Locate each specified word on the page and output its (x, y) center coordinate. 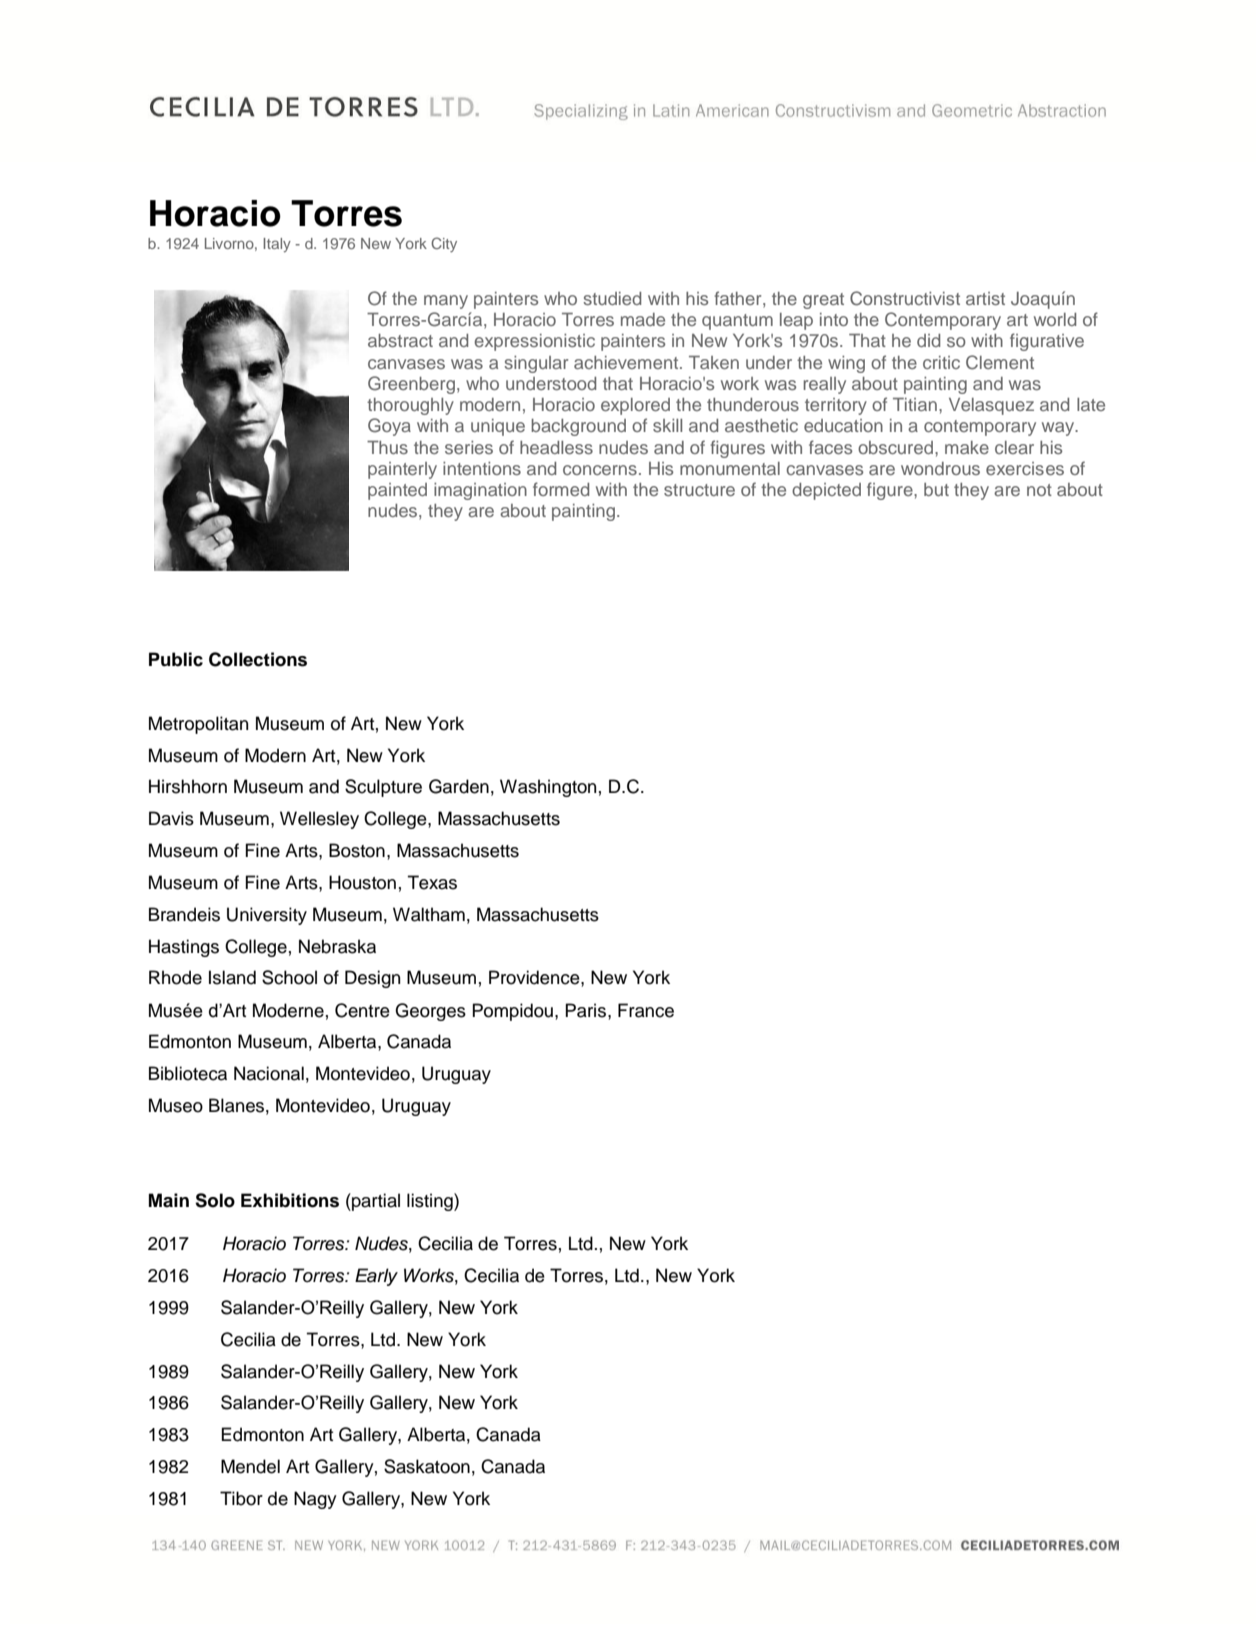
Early (376, 1277)
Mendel (250, 1466)
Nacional (269, 1073)
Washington (548, 788)
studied (612, 298)
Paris (585, 1010)
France (646, 1010)
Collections (258, 659)
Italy (277, 245)
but (936, 489)
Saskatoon (427, 1466)
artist (985, 298)
